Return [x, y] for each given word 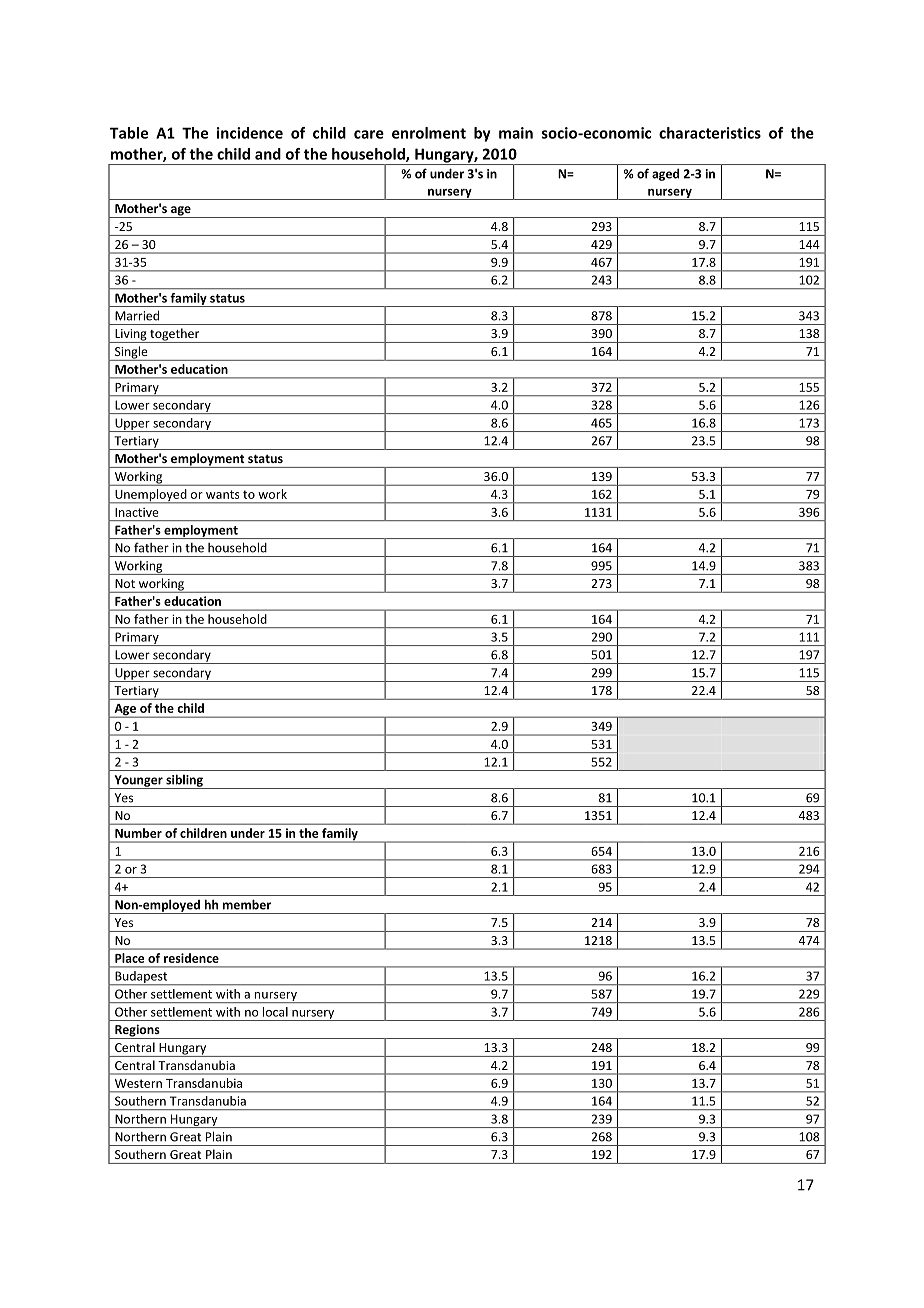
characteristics [710, 133]
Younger [138, 782]
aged [665, 174]
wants [222, 494]
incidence [250, 133]
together [175, 335]
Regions [137, 1031]
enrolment [429, 133]
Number [138, 833]
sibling [184, 781]
